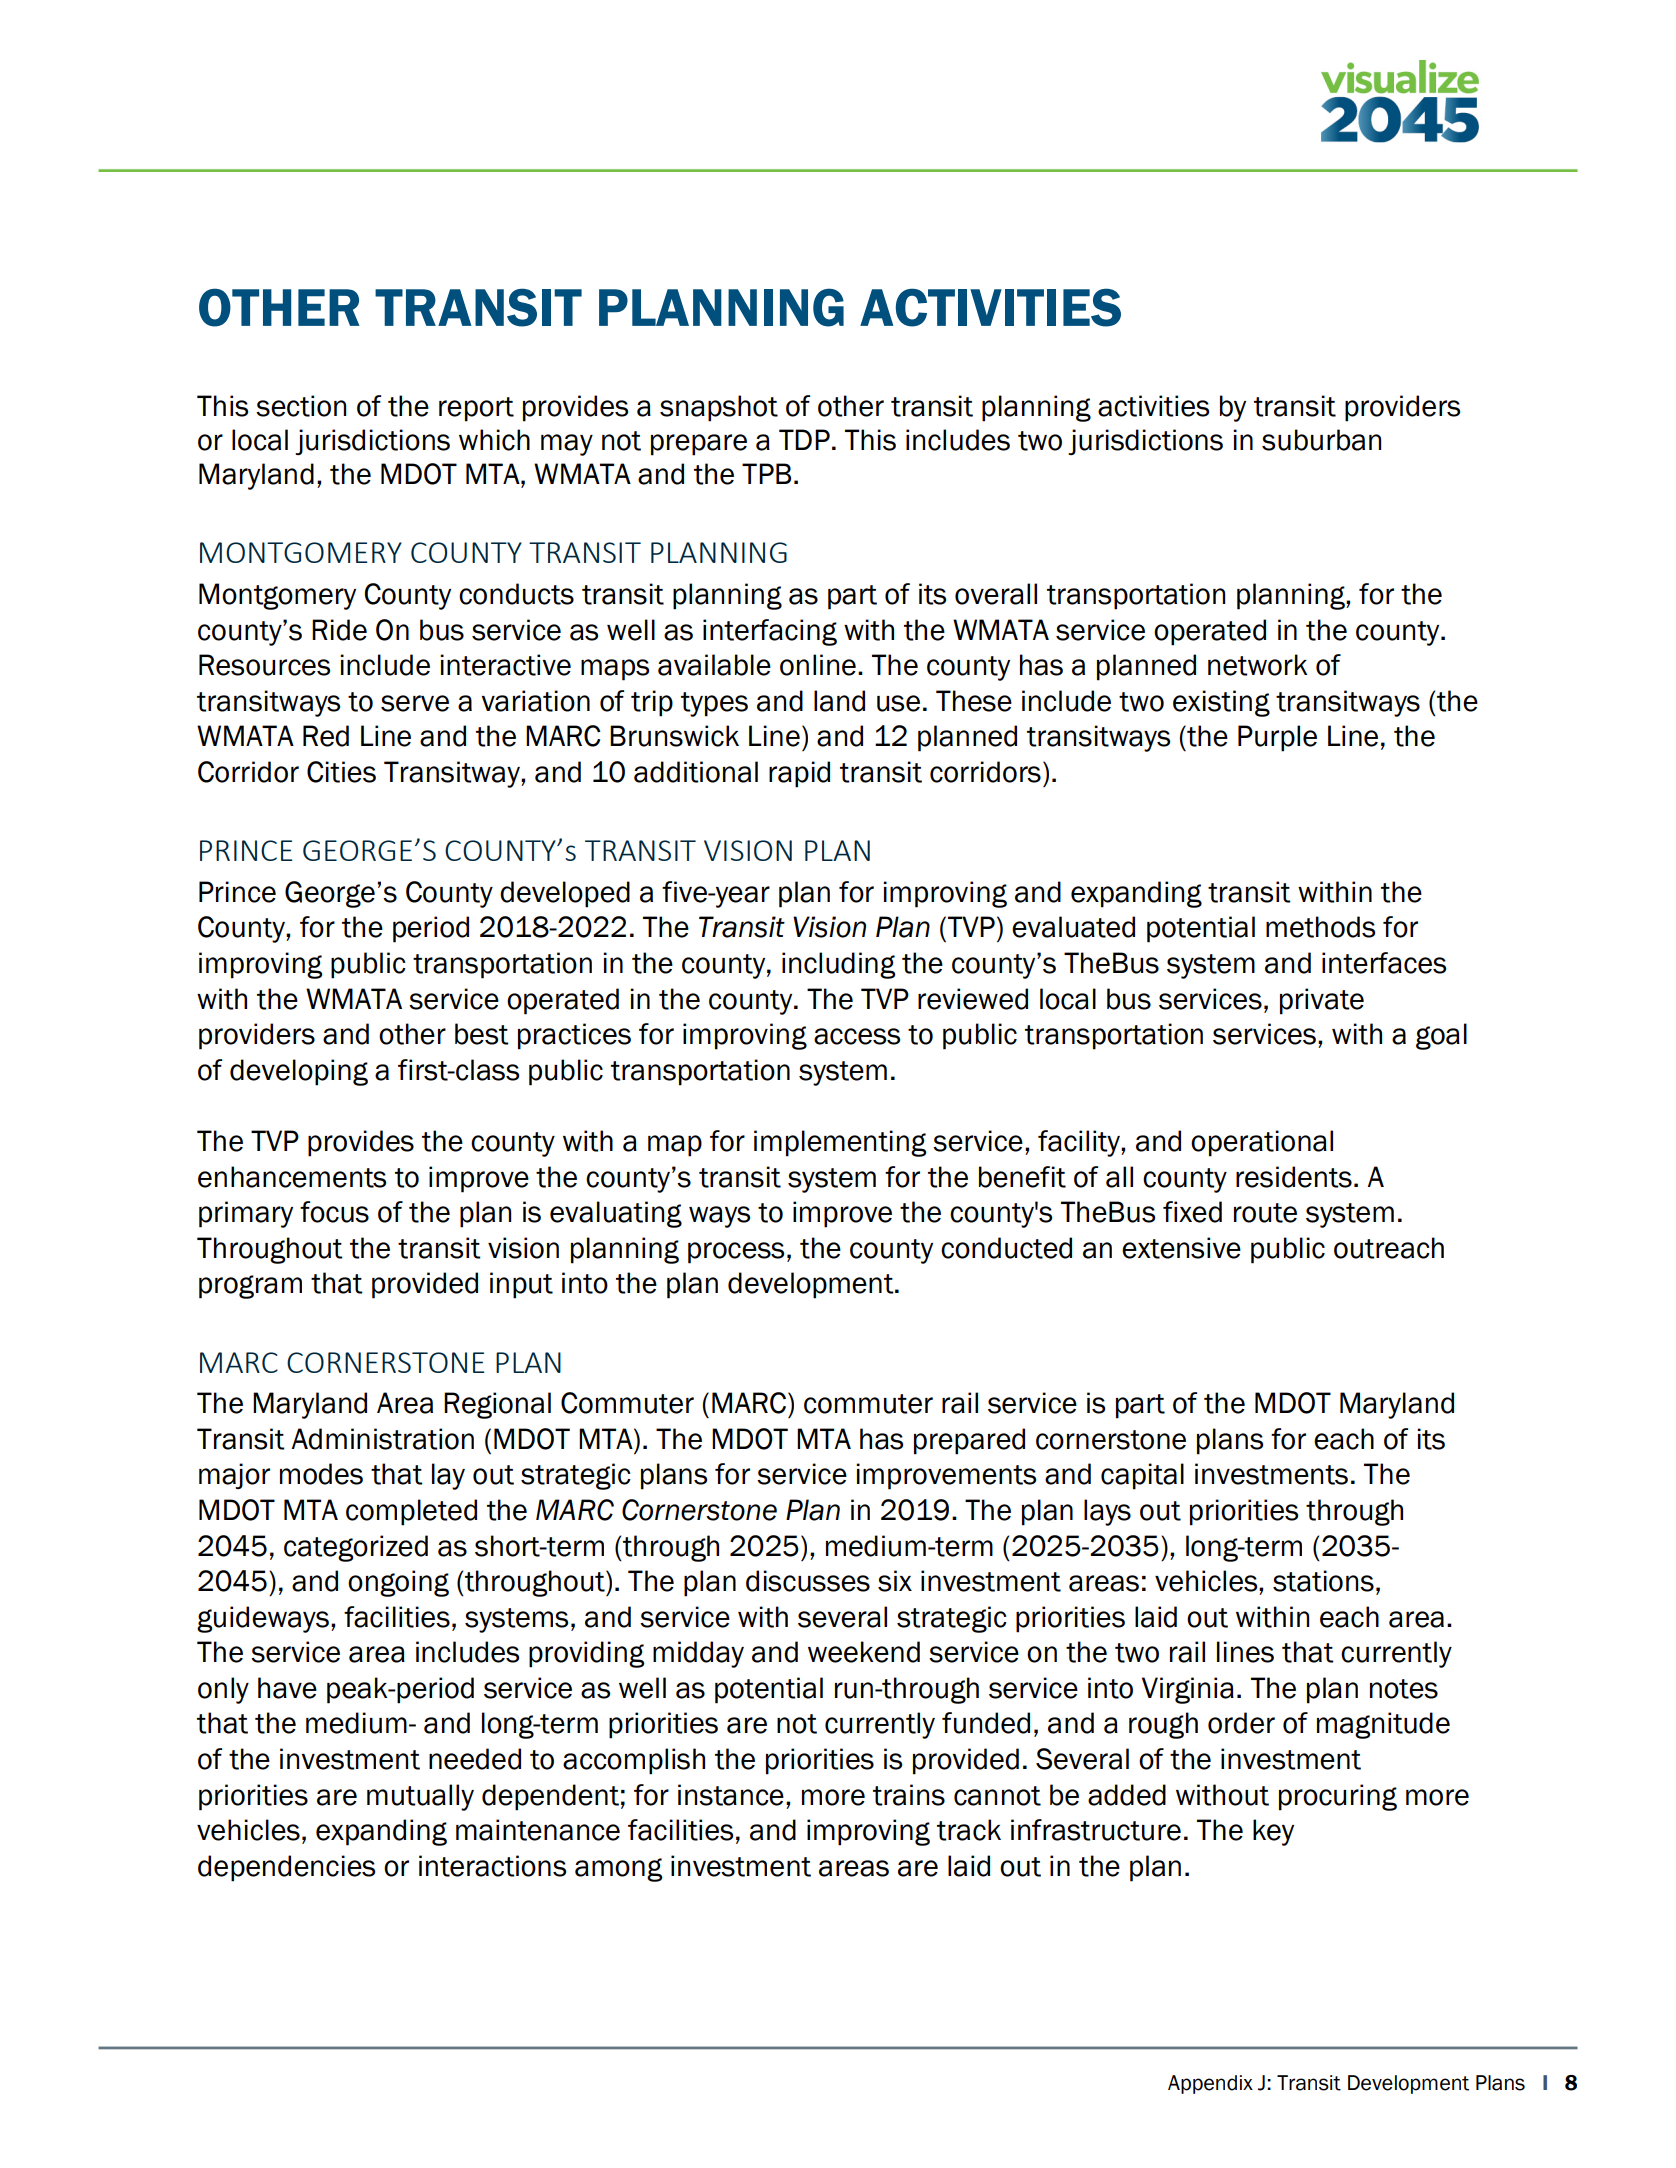  Describe the element at coordinates (1321, 440) in the image. I see `suburban` at that location.
